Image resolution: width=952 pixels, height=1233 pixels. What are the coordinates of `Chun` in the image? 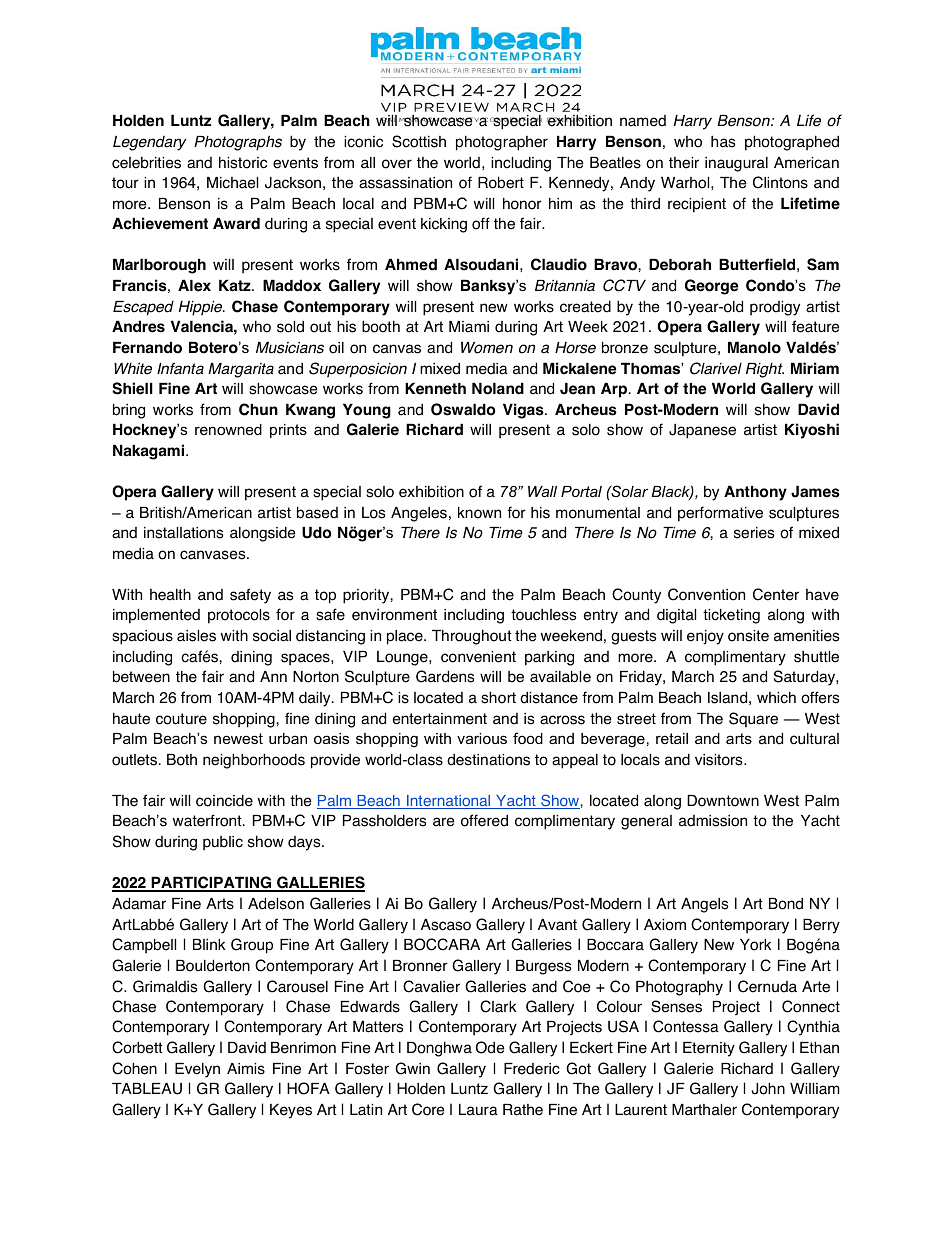 It's located at (258, 409).
